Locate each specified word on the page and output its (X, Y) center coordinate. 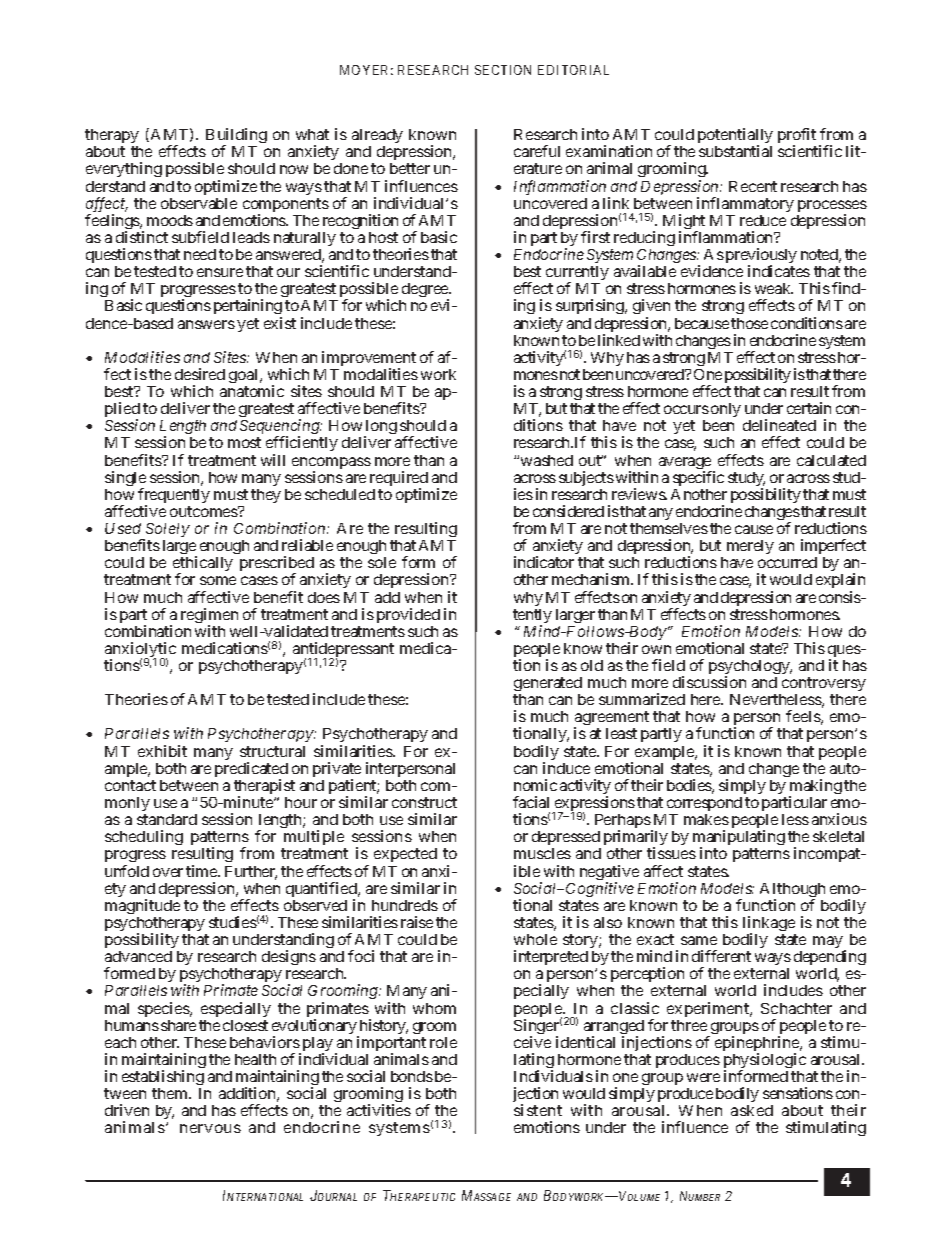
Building (236, 137)
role (443, 1042)
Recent (753, 186)
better (410, 168)
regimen (209, 617)
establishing (163, 1077)
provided (408, 615)
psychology (750, 668)
